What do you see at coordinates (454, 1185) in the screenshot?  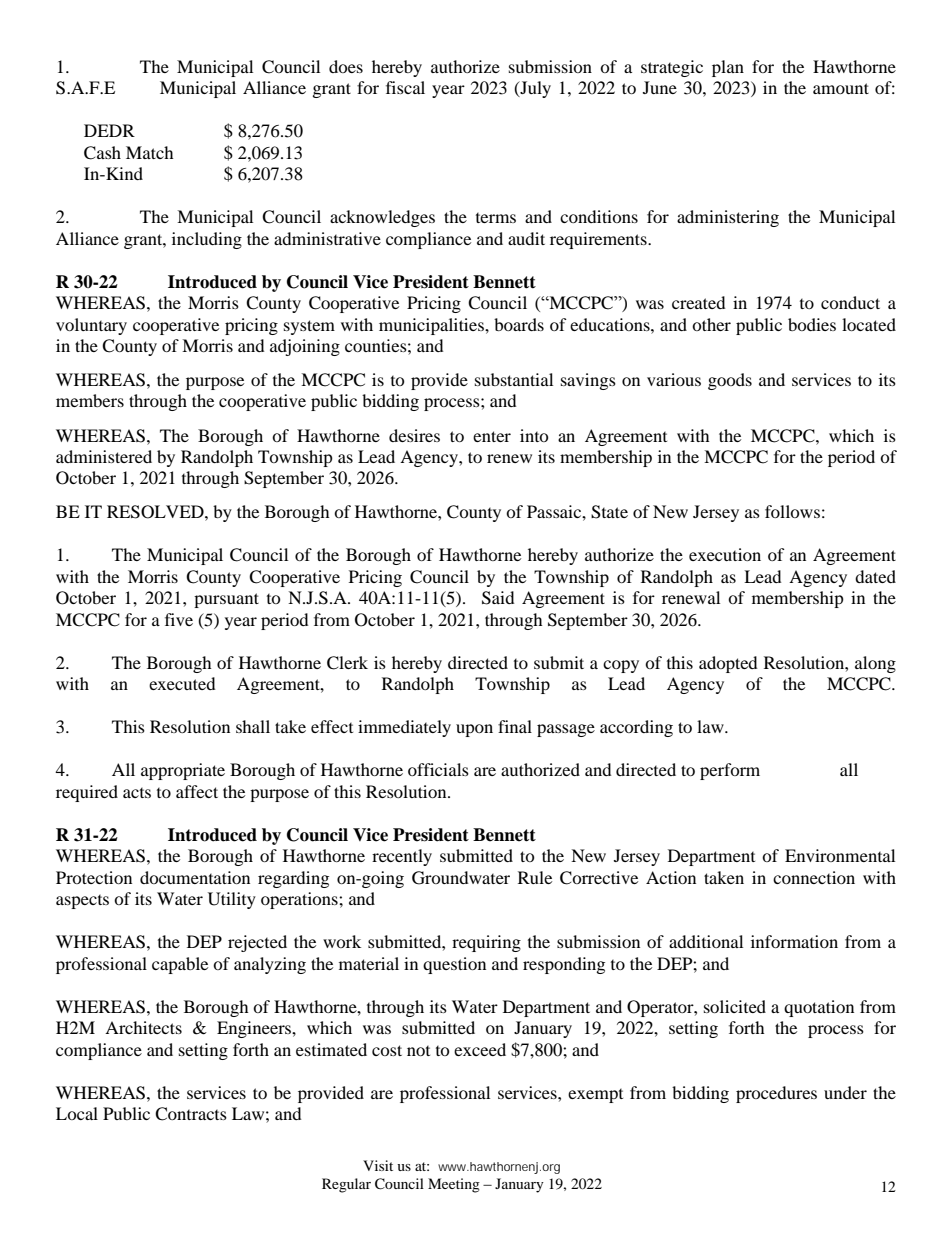 I see `Meeting` at bounding box center [454, 1185].
